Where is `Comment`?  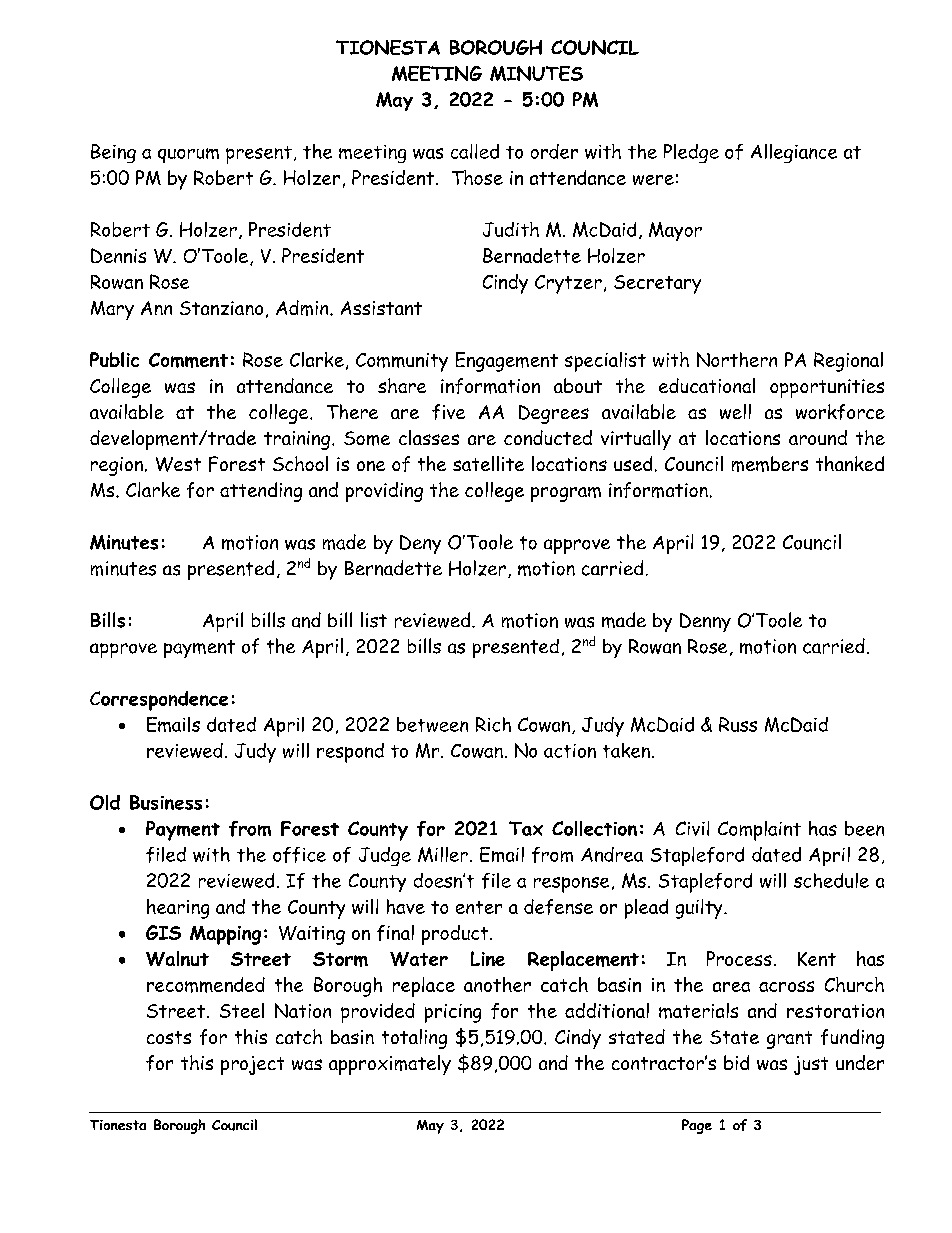 Comment is located at coordinates (188, 360).
